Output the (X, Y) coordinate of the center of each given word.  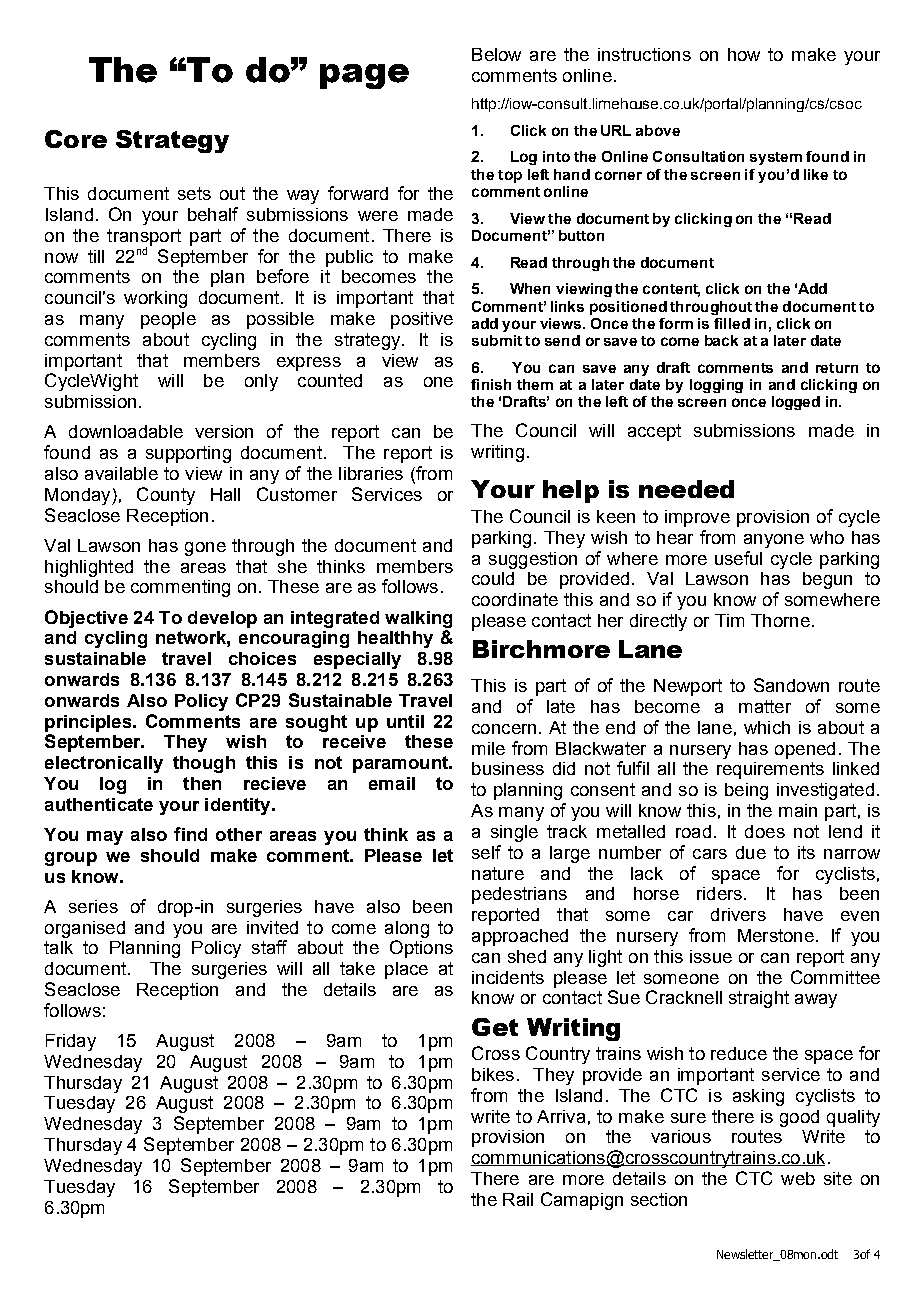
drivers (738, 914)
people (168, 320)
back (721, 340)
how (744, 54)
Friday (71, 1042)
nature (498, 873)
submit (497, 340)
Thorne (780, 620)
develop (222, 619)
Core (76, 139)
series (93, 906)
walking (418, 619)
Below (496, 54)
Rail (518, 1199)
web (798, 1178)
